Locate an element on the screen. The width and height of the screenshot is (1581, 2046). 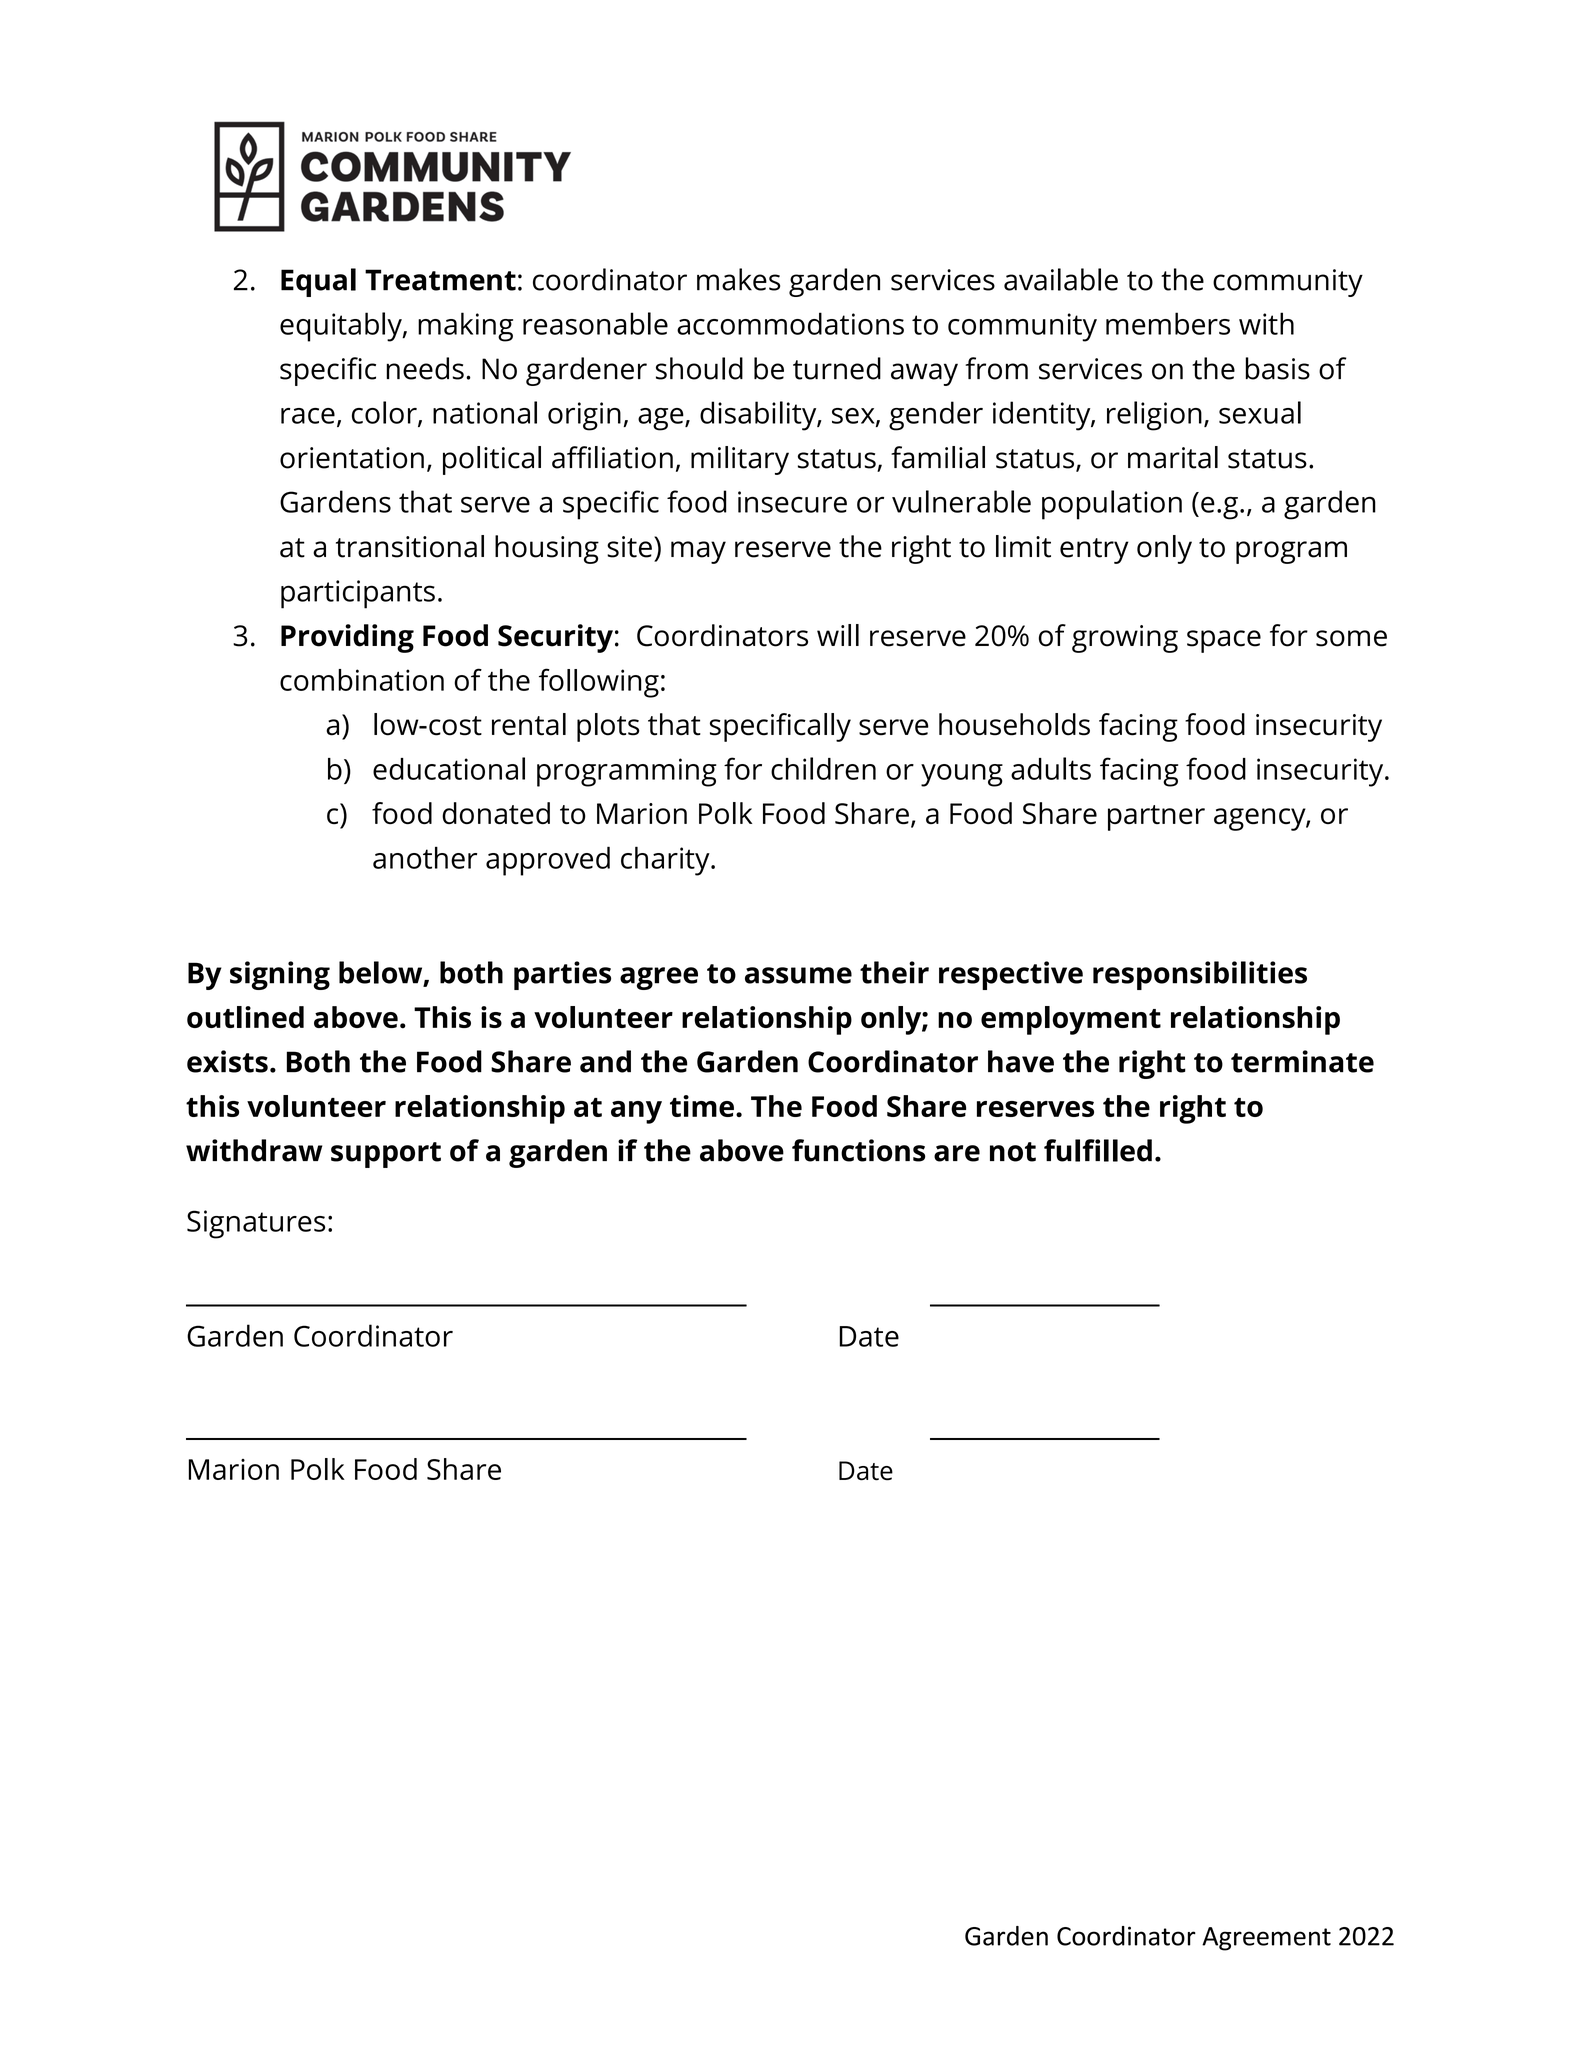
assume is located at coordinates (798, 975).
